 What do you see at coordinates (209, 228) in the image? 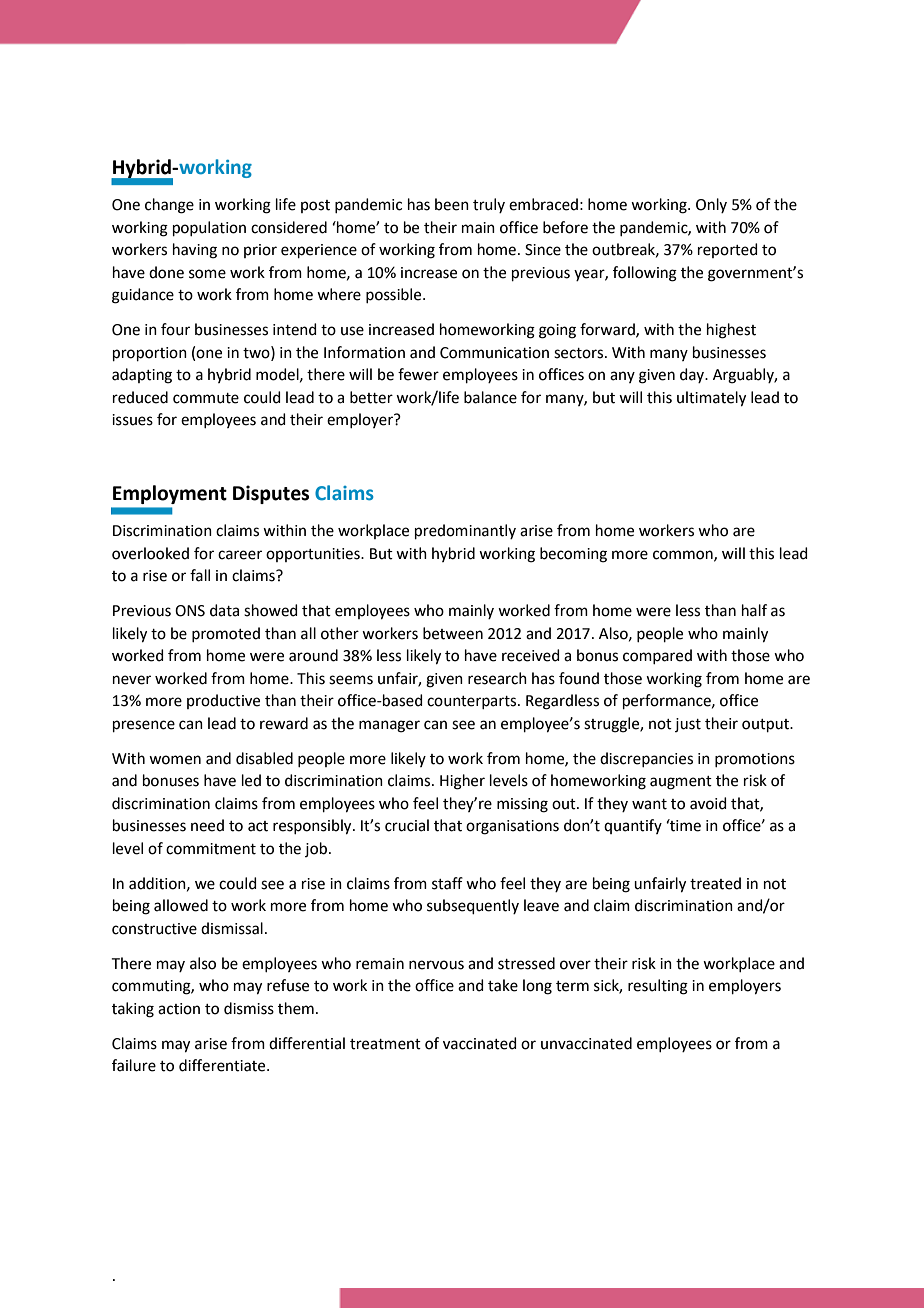
I see `population` at bounding box center [209, 228].
